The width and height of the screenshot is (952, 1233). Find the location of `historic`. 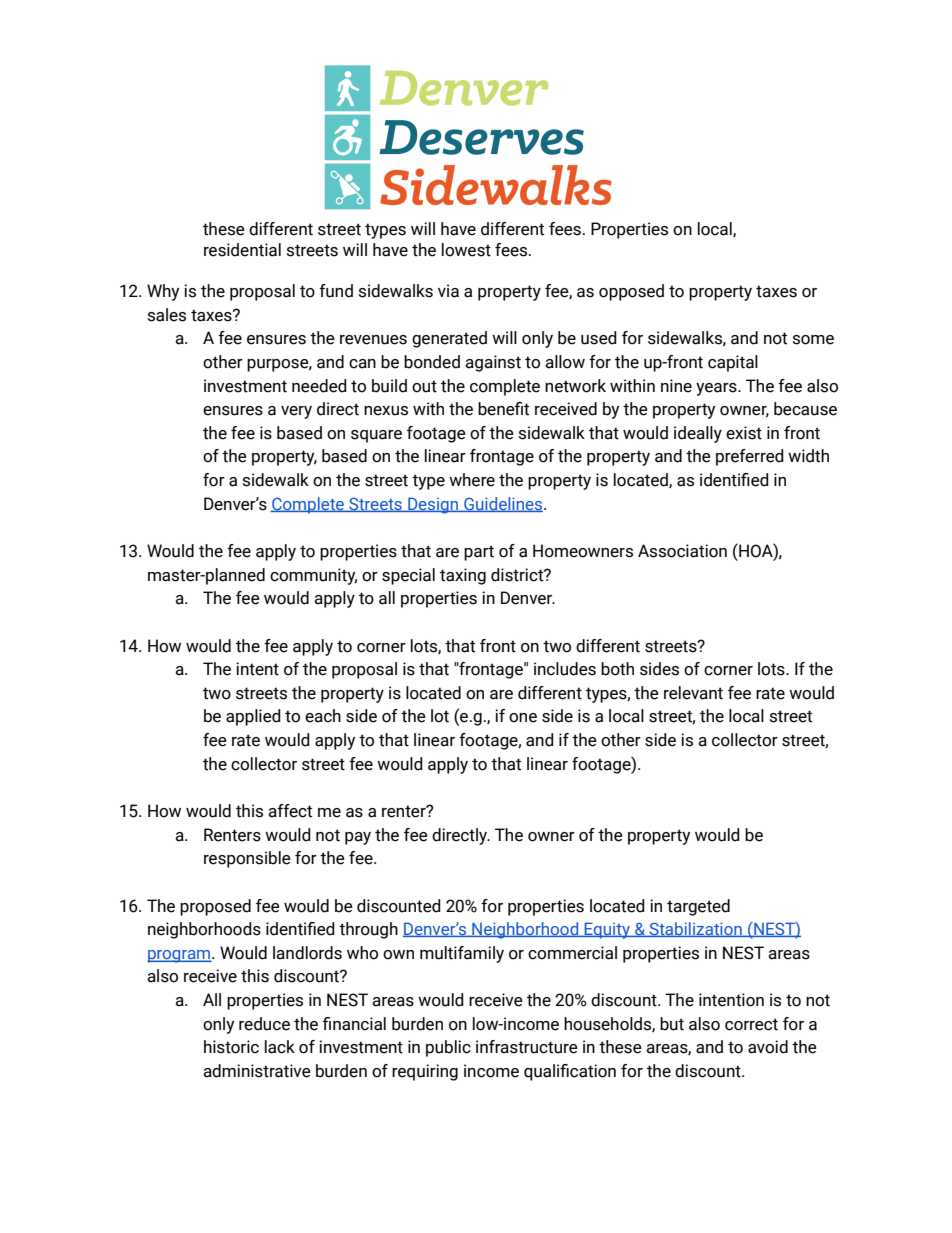

historic is located at coordinates (231, 1047).
